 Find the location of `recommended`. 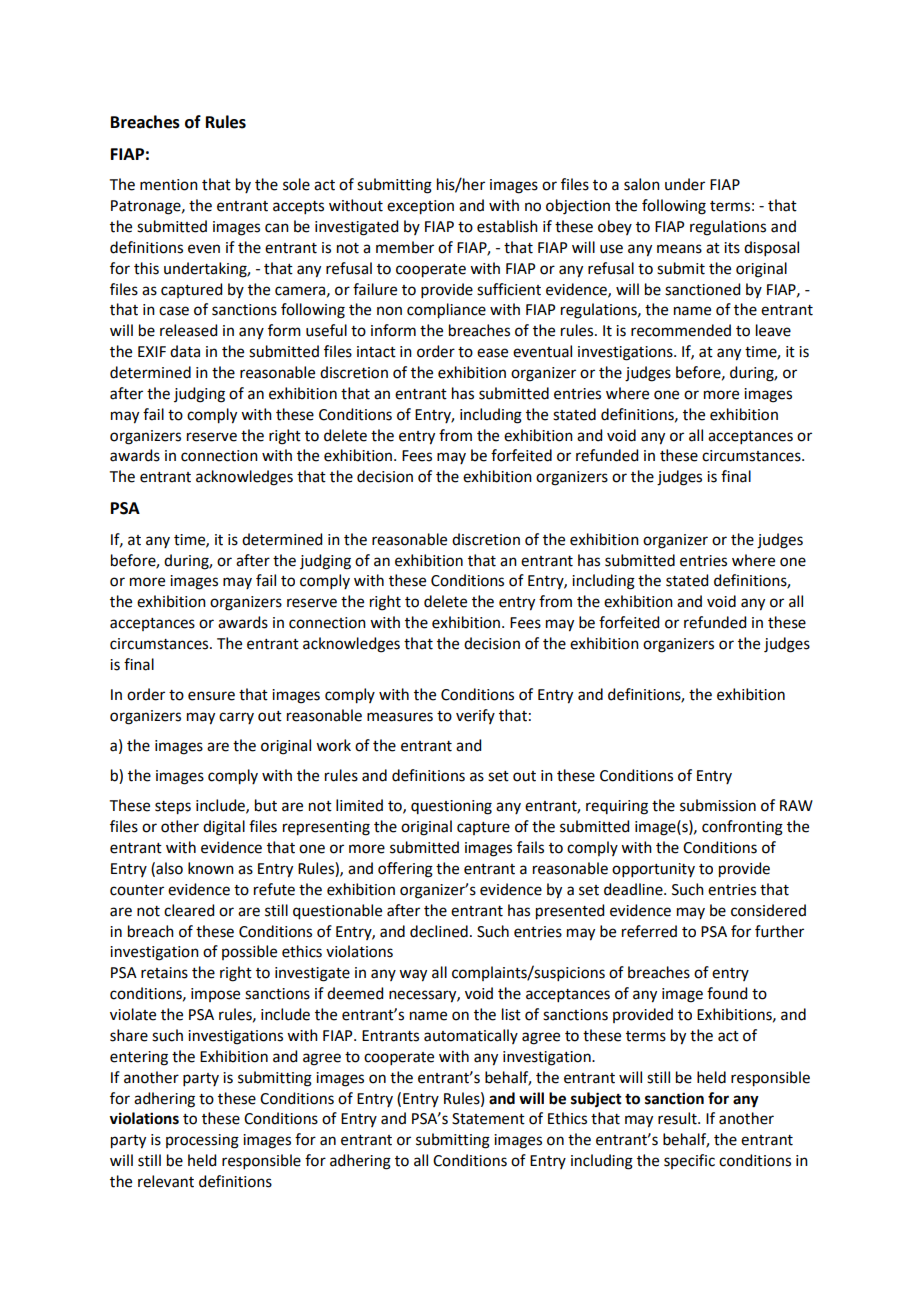

recommended is located at coordinates (681, 330).
